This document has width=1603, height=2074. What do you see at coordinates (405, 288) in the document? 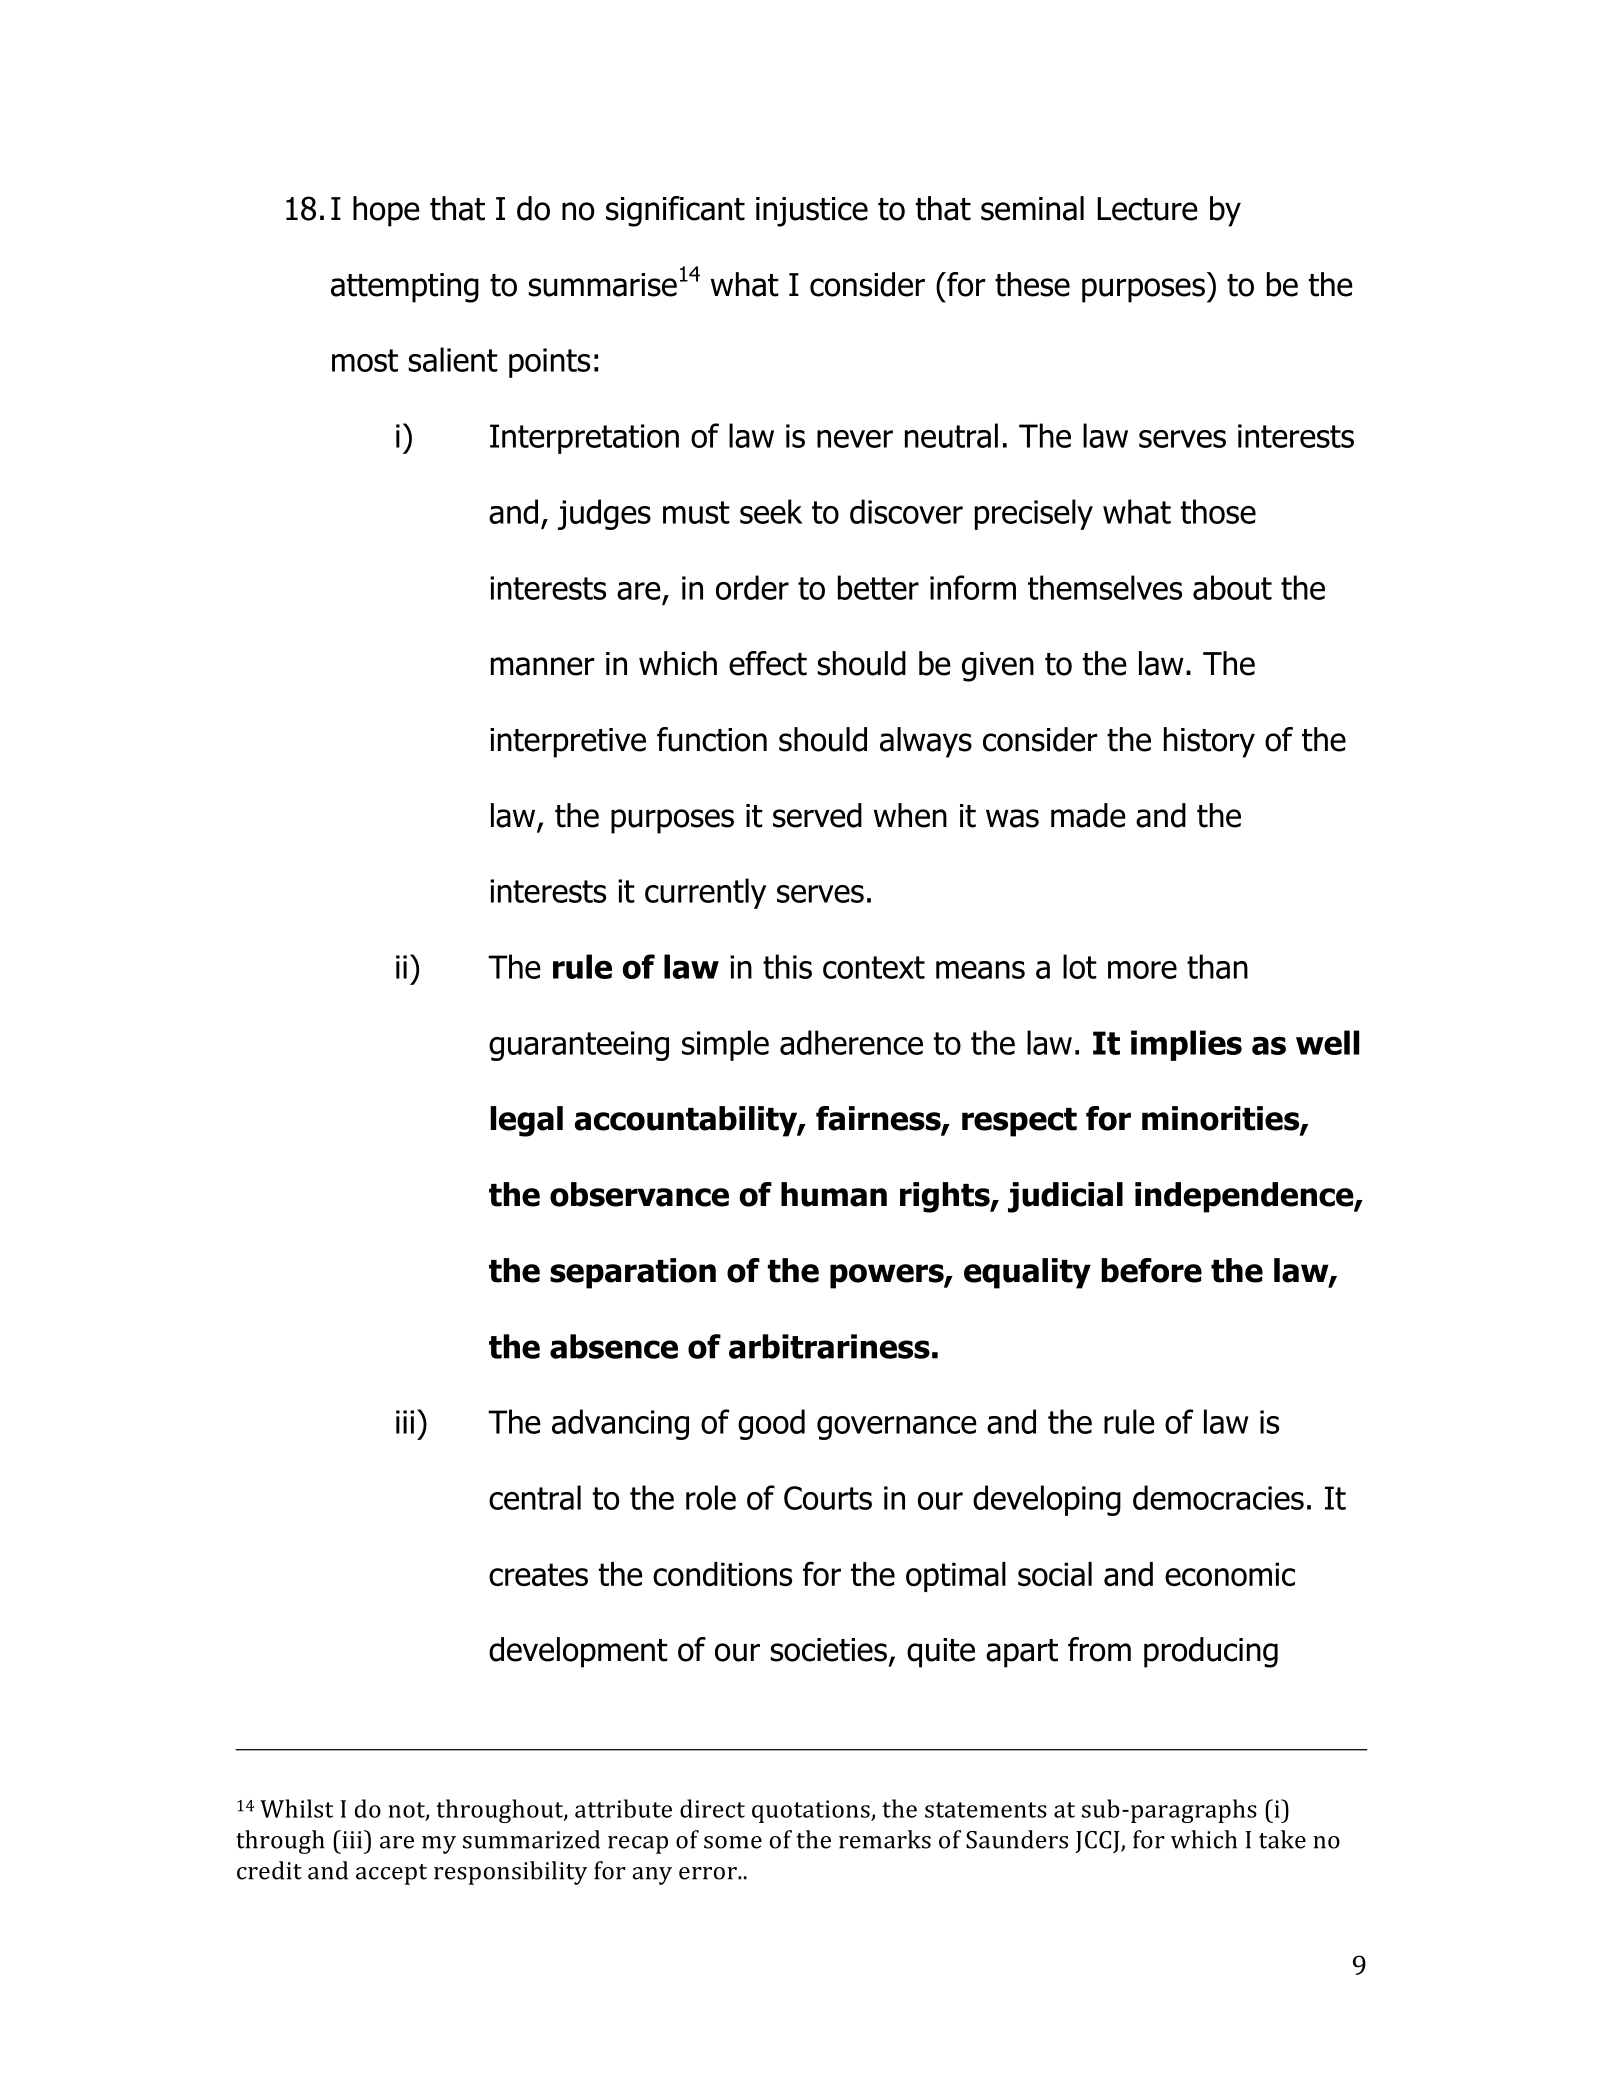
I see `attempting` at bounding box center [405, 288].
